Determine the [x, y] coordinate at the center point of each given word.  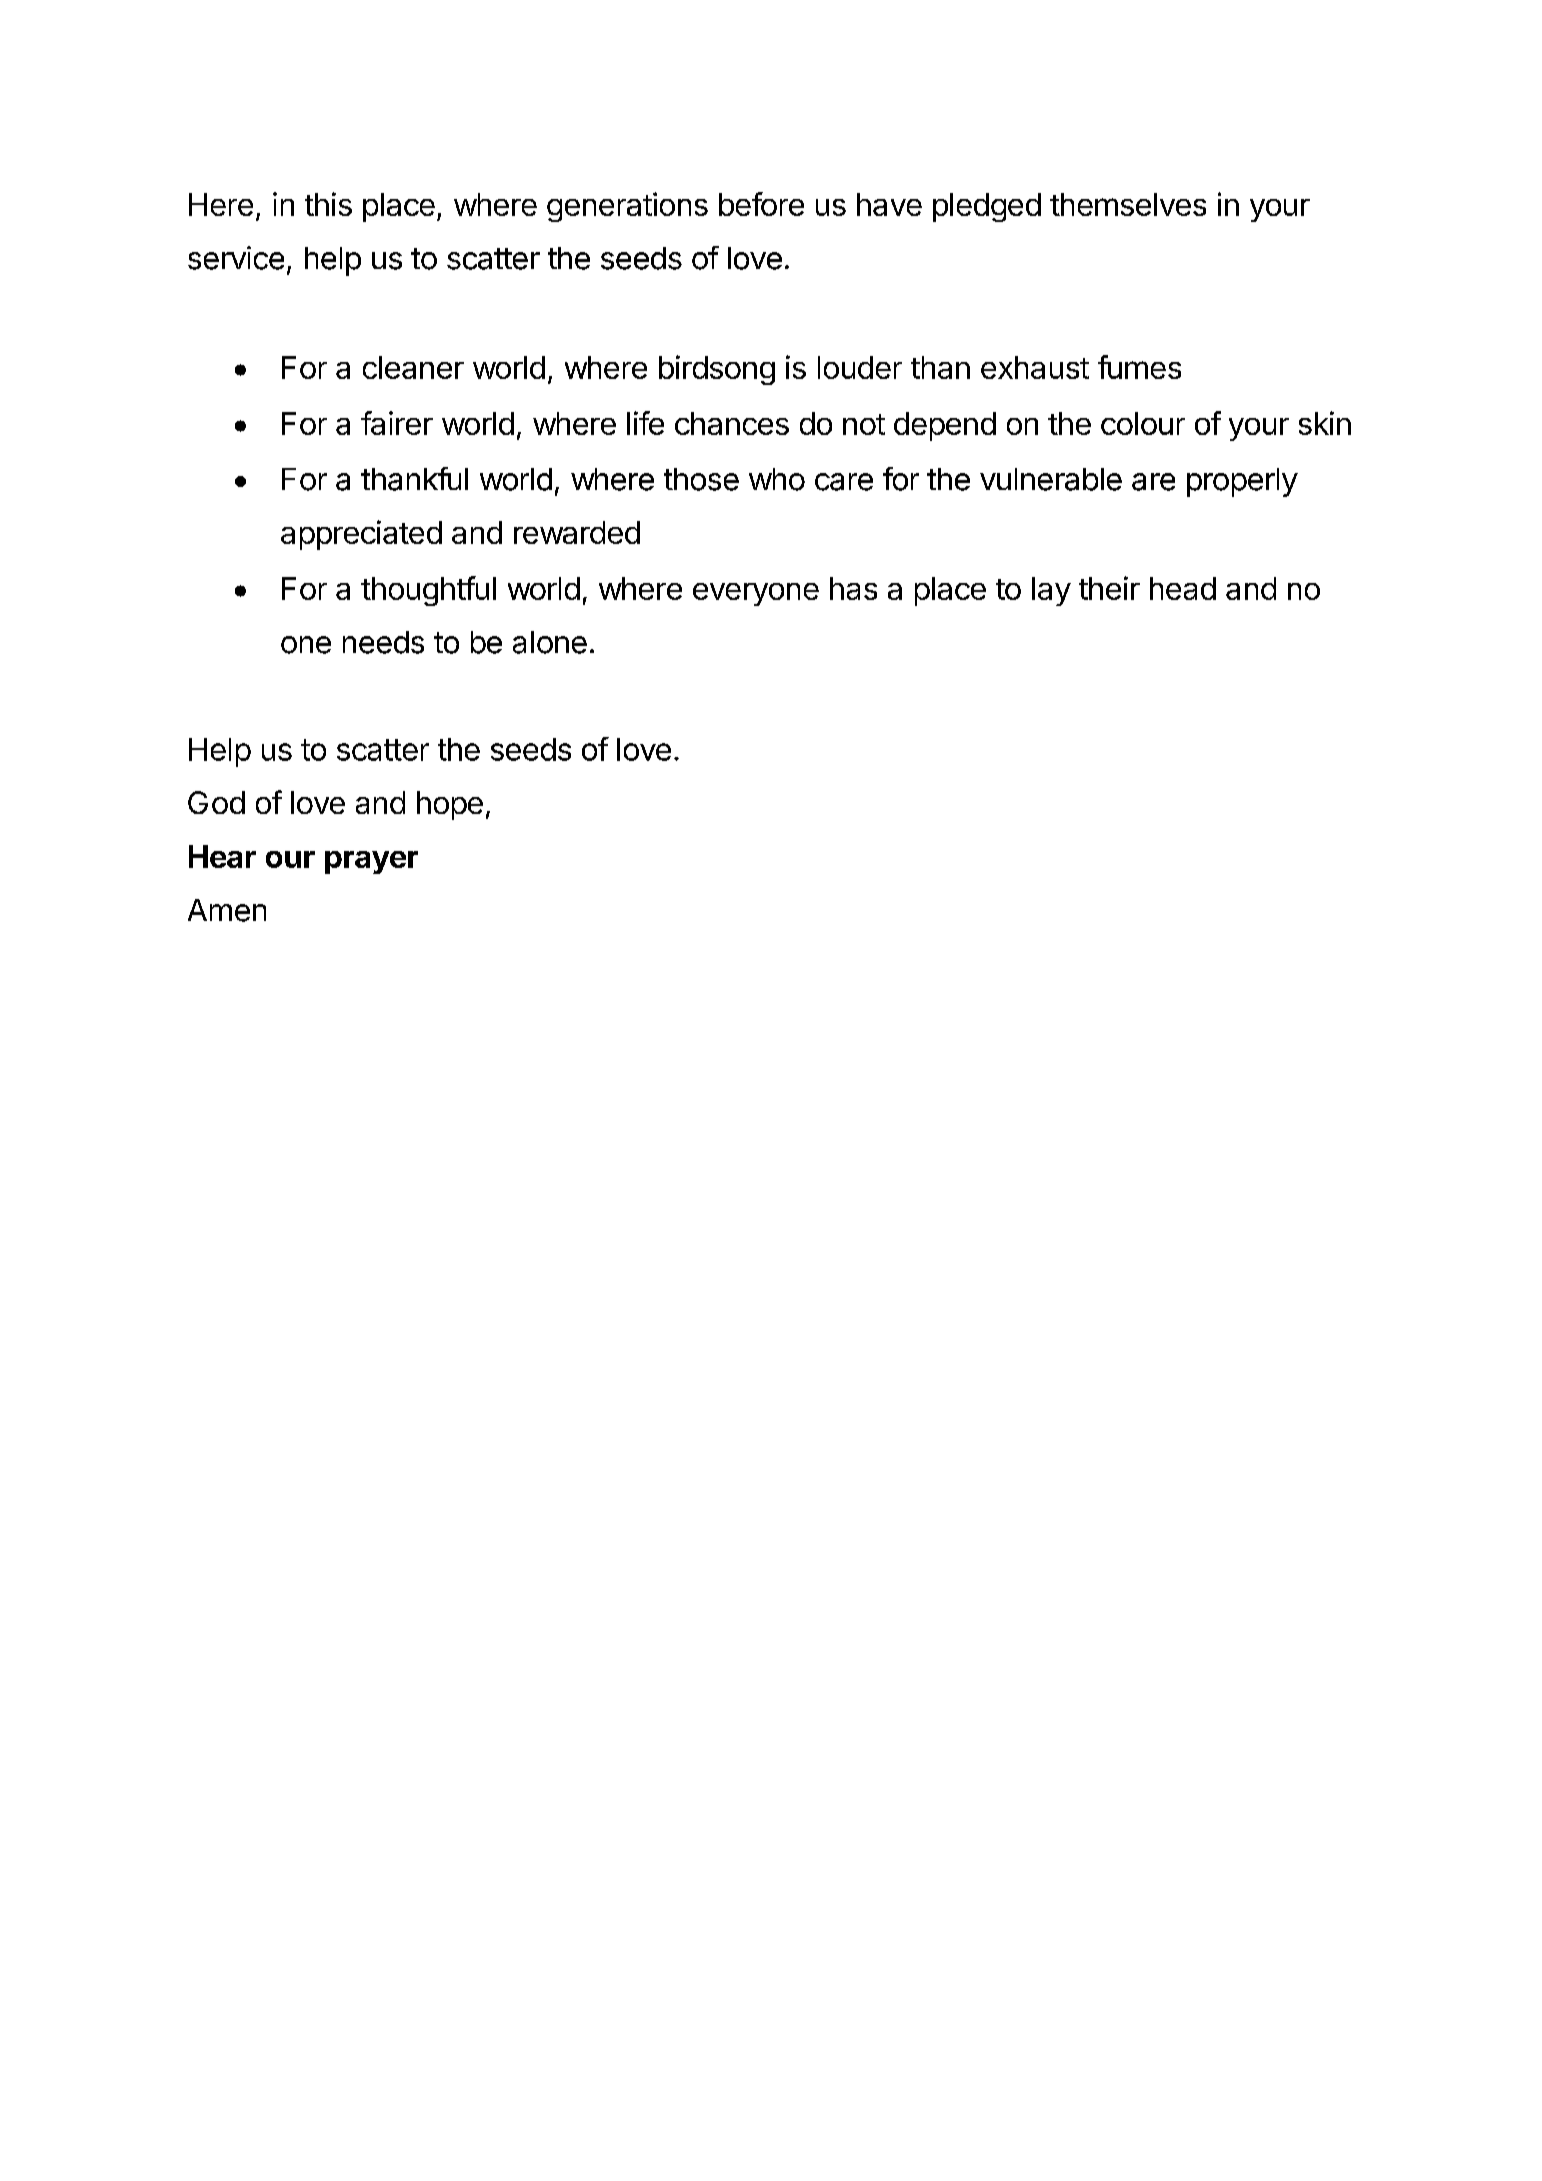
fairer [397, 423]
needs [383, 642]
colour [1143, 423]
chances [732, 423]
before [761, 204]
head [1183, 588]
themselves [1128, 204]
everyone [756, 594]
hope [450, 805]
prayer [371, 862]
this [328, 204]
